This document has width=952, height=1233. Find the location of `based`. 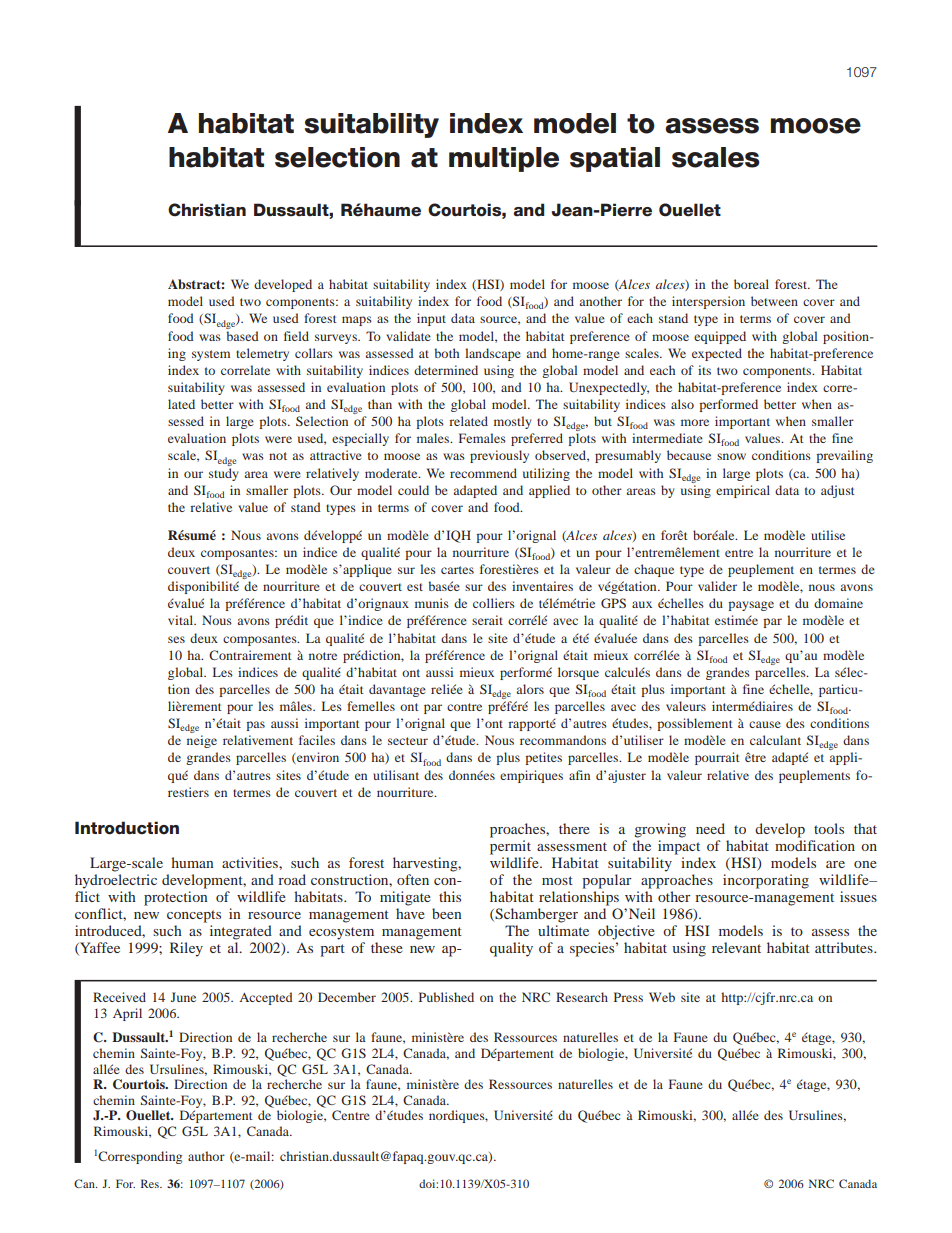

based is located at coordinates (242, 336).
